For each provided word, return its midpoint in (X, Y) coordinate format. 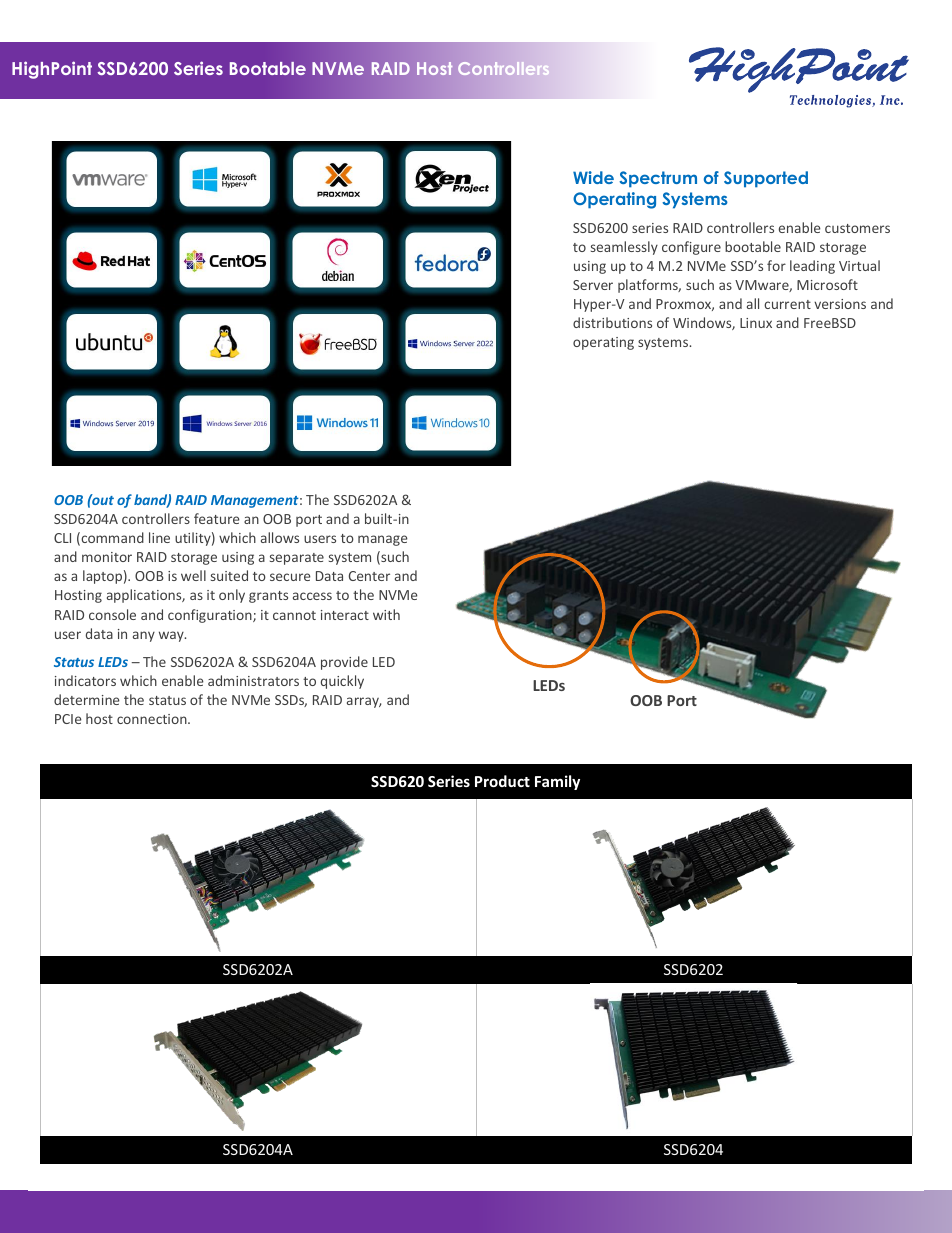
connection (153, 719)
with (386, 614)
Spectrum (658, 179)
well (193, 575)
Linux (756, 323)
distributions (612, 322)
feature (217, 518)
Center (369, 576)
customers (857, 228)
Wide (593, 177)
